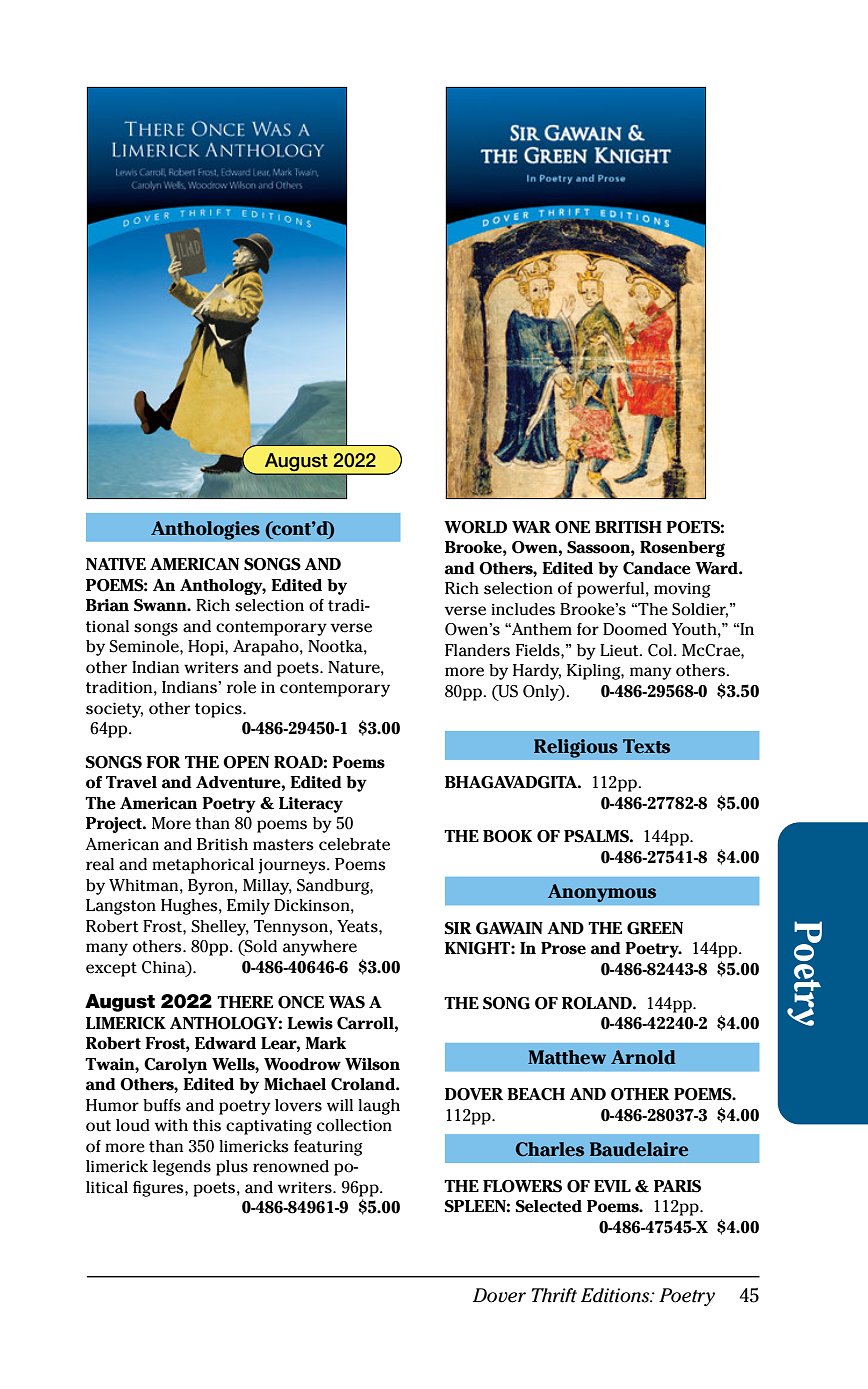 The image size is (868, 1389). Describe the element at coordinates (219, 710) in the page. I see `topics` at that location.
